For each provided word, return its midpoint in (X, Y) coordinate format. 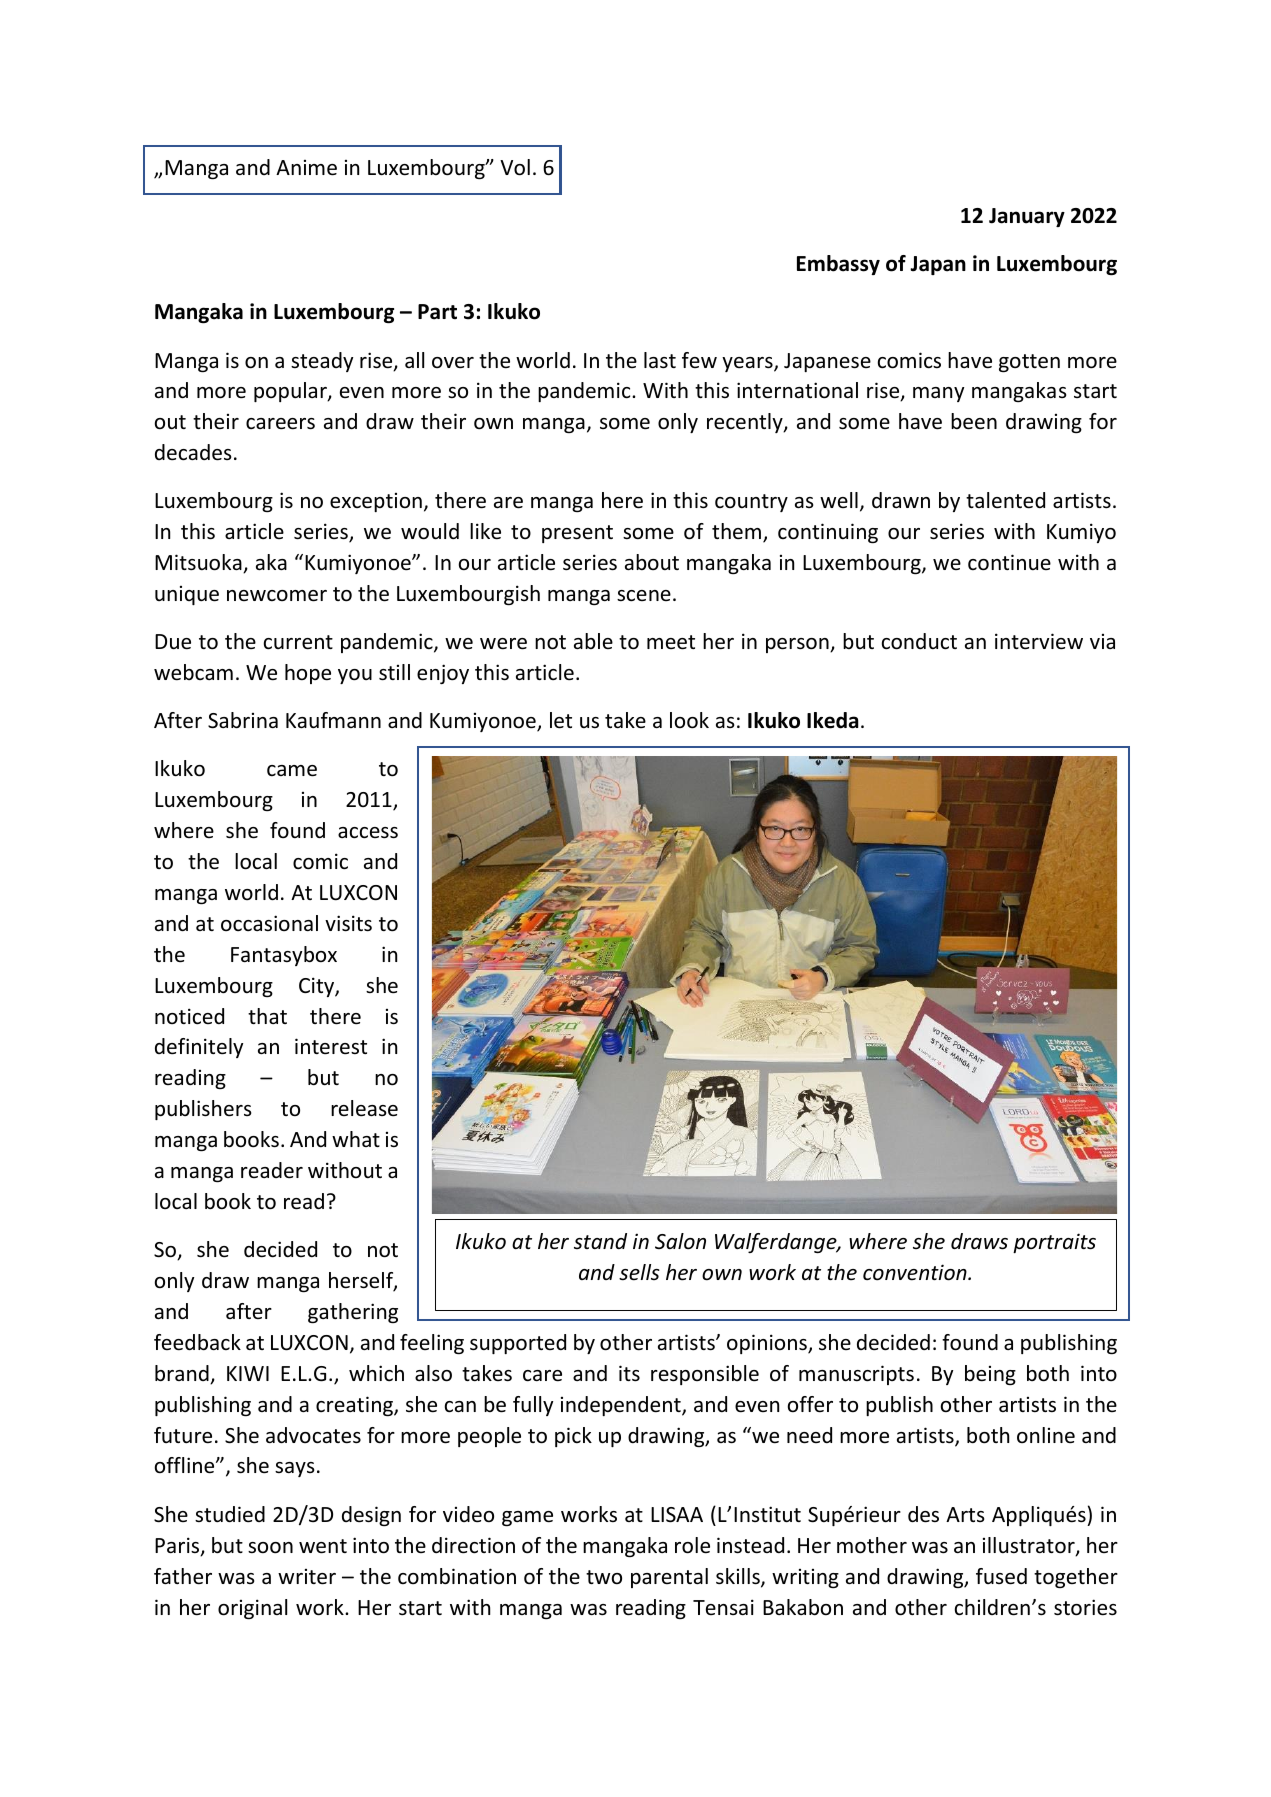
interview (1039, 641)
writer (307, 1577)
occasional (269, 923)
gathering (353, 1313)
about (652, 562)
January (1027, 217)
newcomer (277, 596)
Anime (306, 168)
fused (1001, 1576)
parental (669, 1578)
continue (1009, 562)
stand (600, 1241)
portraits (1054, 1243)
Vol (515, 167)
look (689, 720)
